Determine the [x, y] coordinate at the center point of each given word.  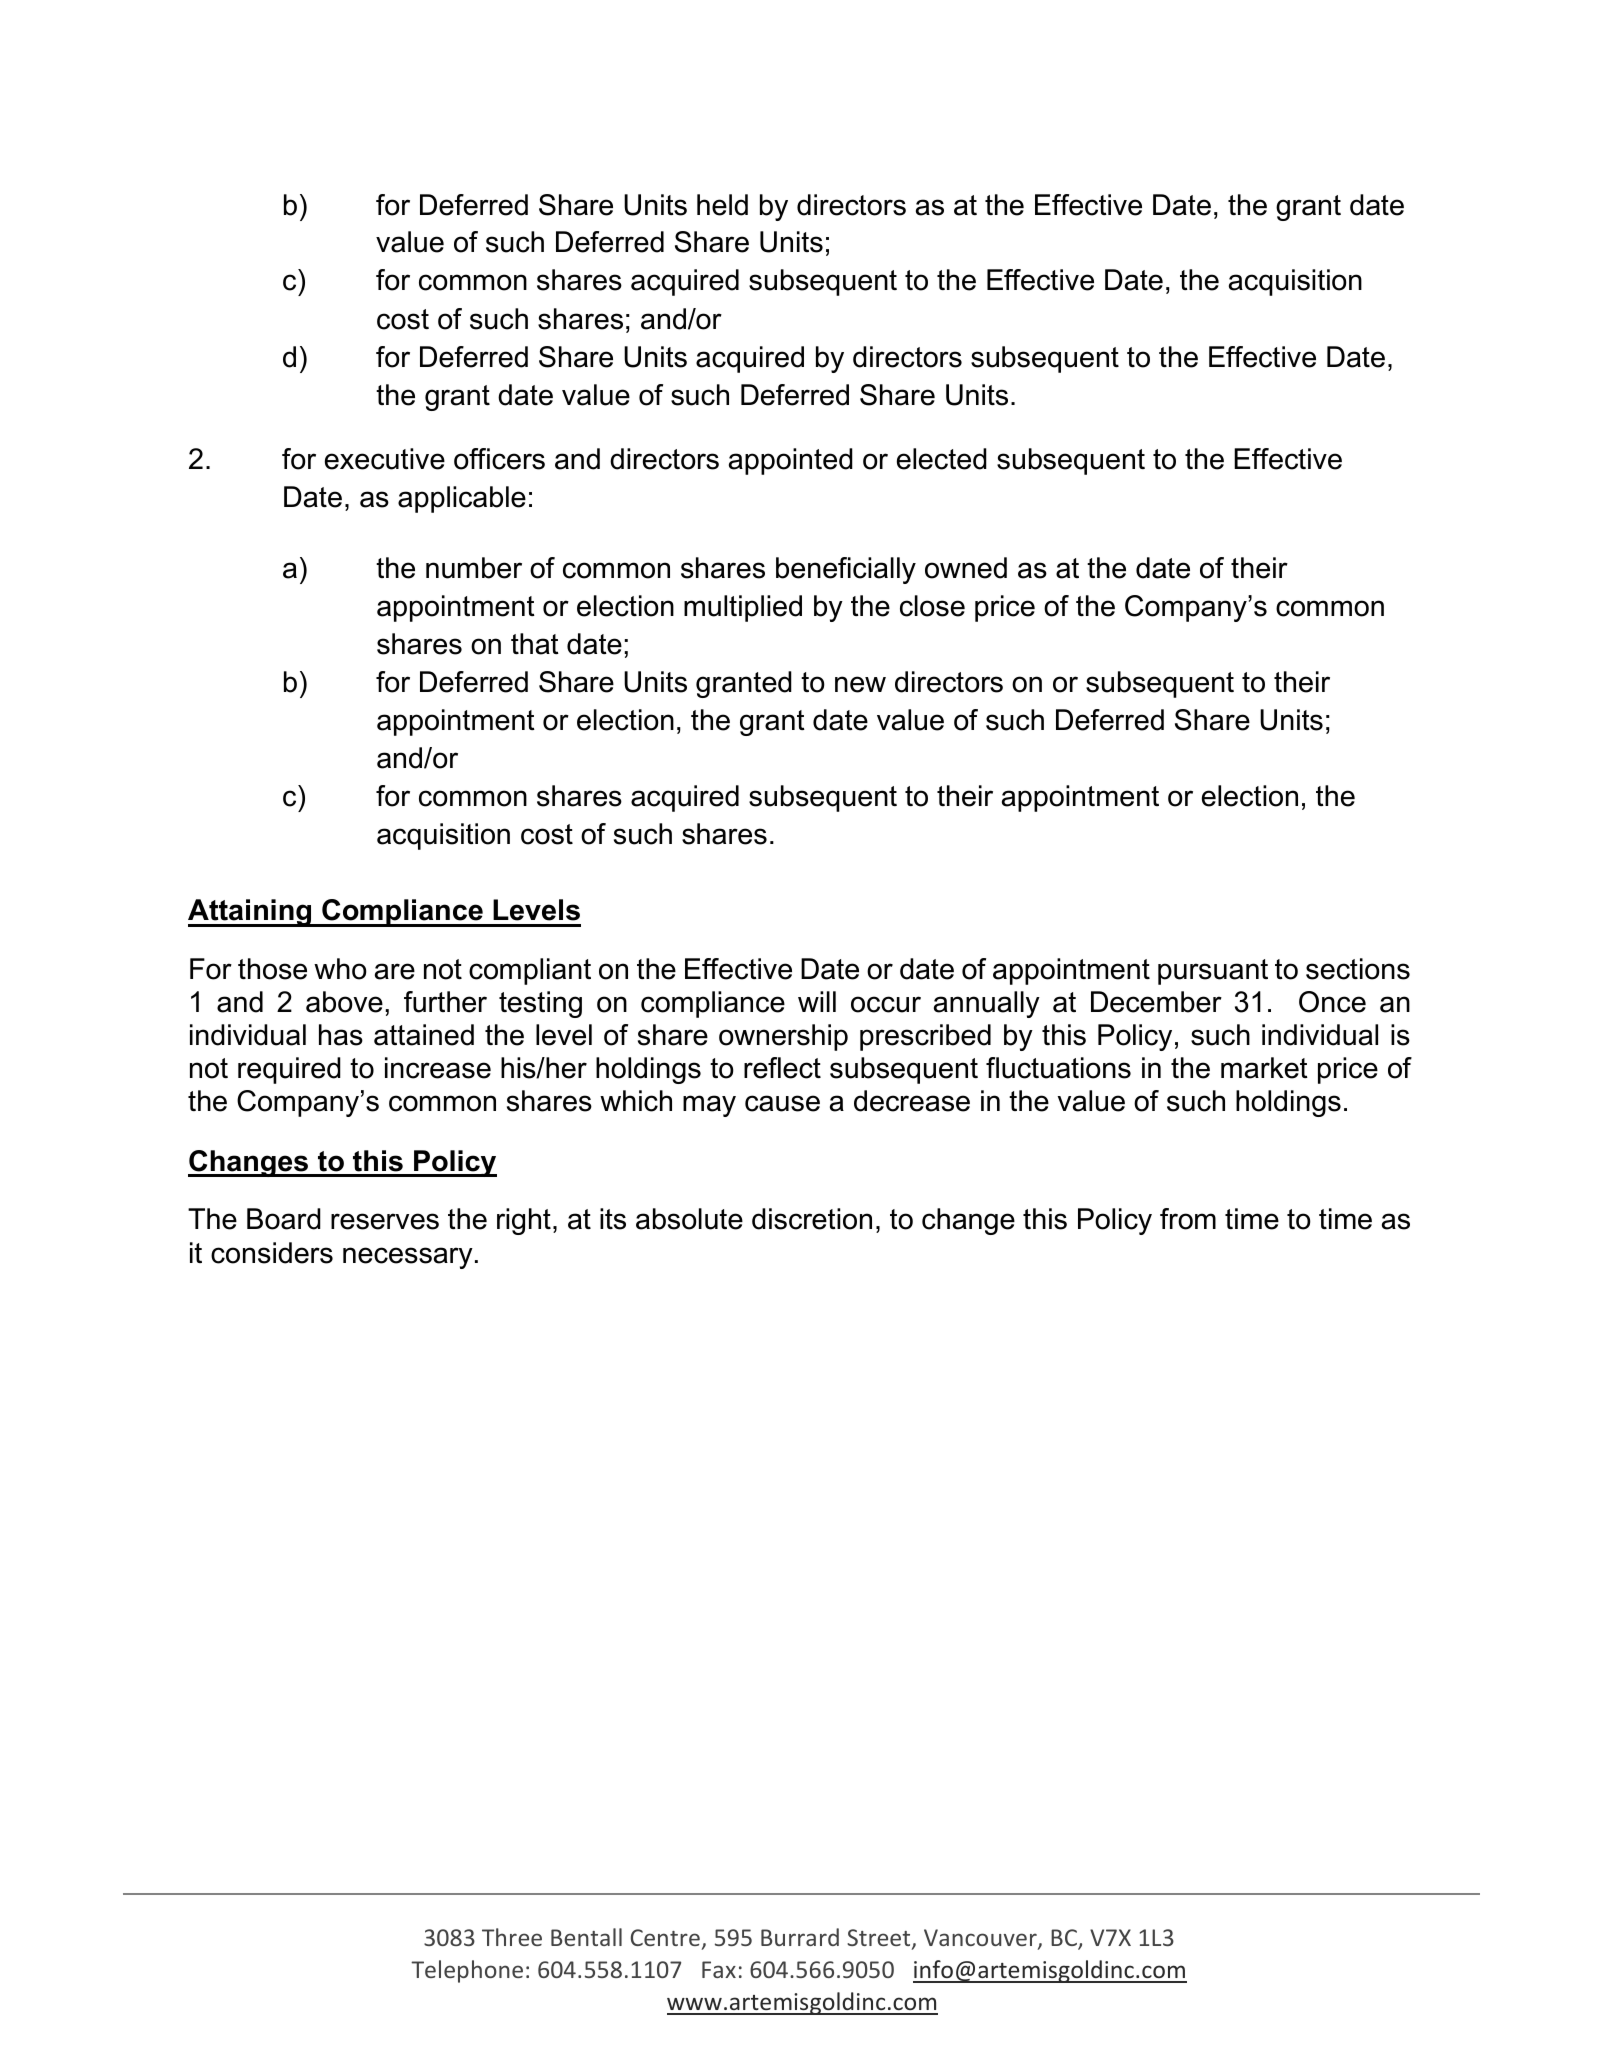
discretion [812, 1219]
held [722, 205]
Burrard [800, 1937]
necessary [408, 1258]
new [860, 684]
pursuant [1213, 972]
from [1188, 1219]
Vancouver [981, 1939]
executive [385, 459]
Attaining [251, 913]
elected [942, 459]
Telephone [467, 1971]
